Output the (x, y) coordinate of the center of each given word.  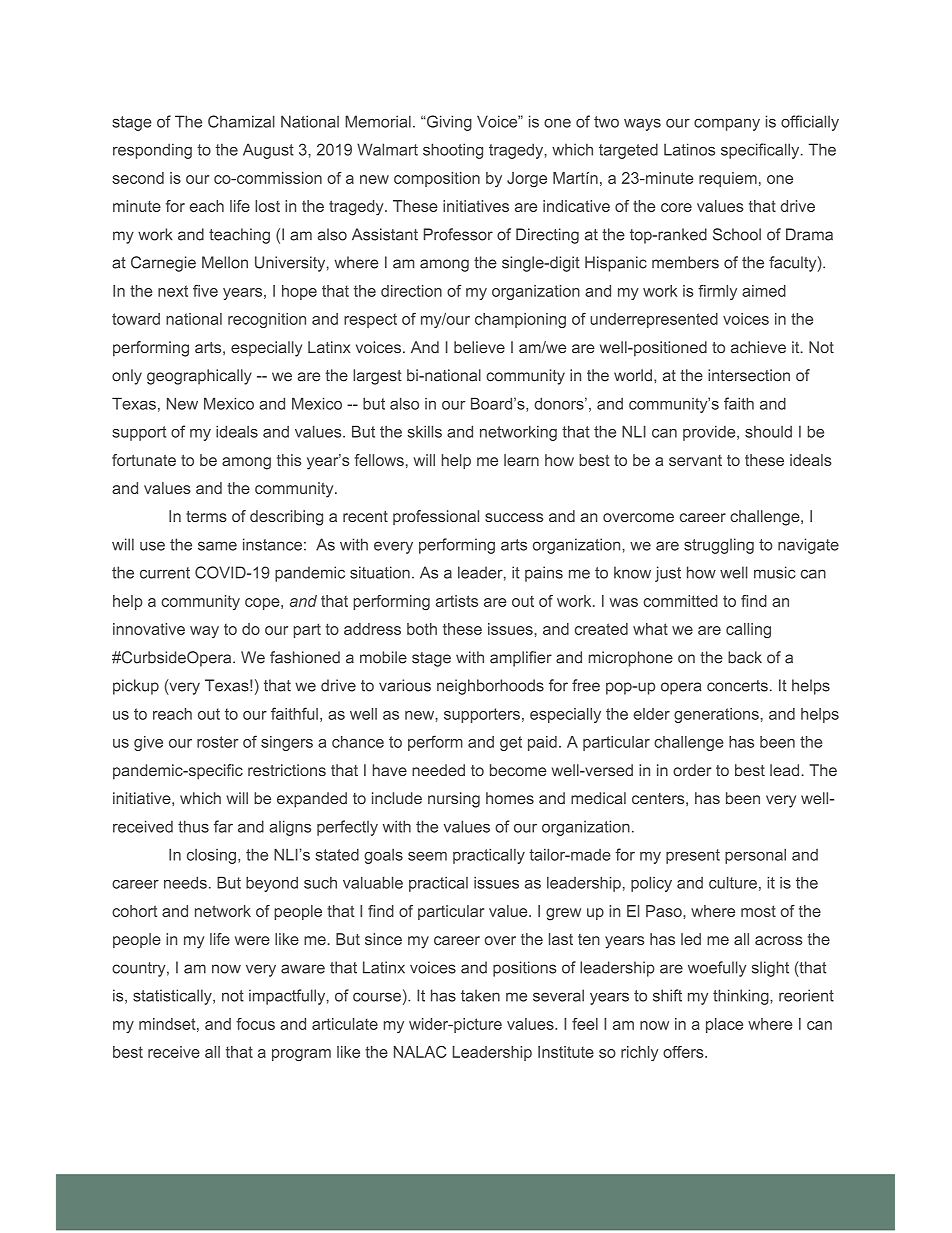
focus (255, 1024)
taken (480, 995)
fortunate (144, 460)
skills (424, 431)
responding (152, 151)
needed (438, 770)
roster (218, 742)
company (727, 124)
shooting (453, 151)
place (724, 1025)
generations (716, 715)
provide (710, 433)
